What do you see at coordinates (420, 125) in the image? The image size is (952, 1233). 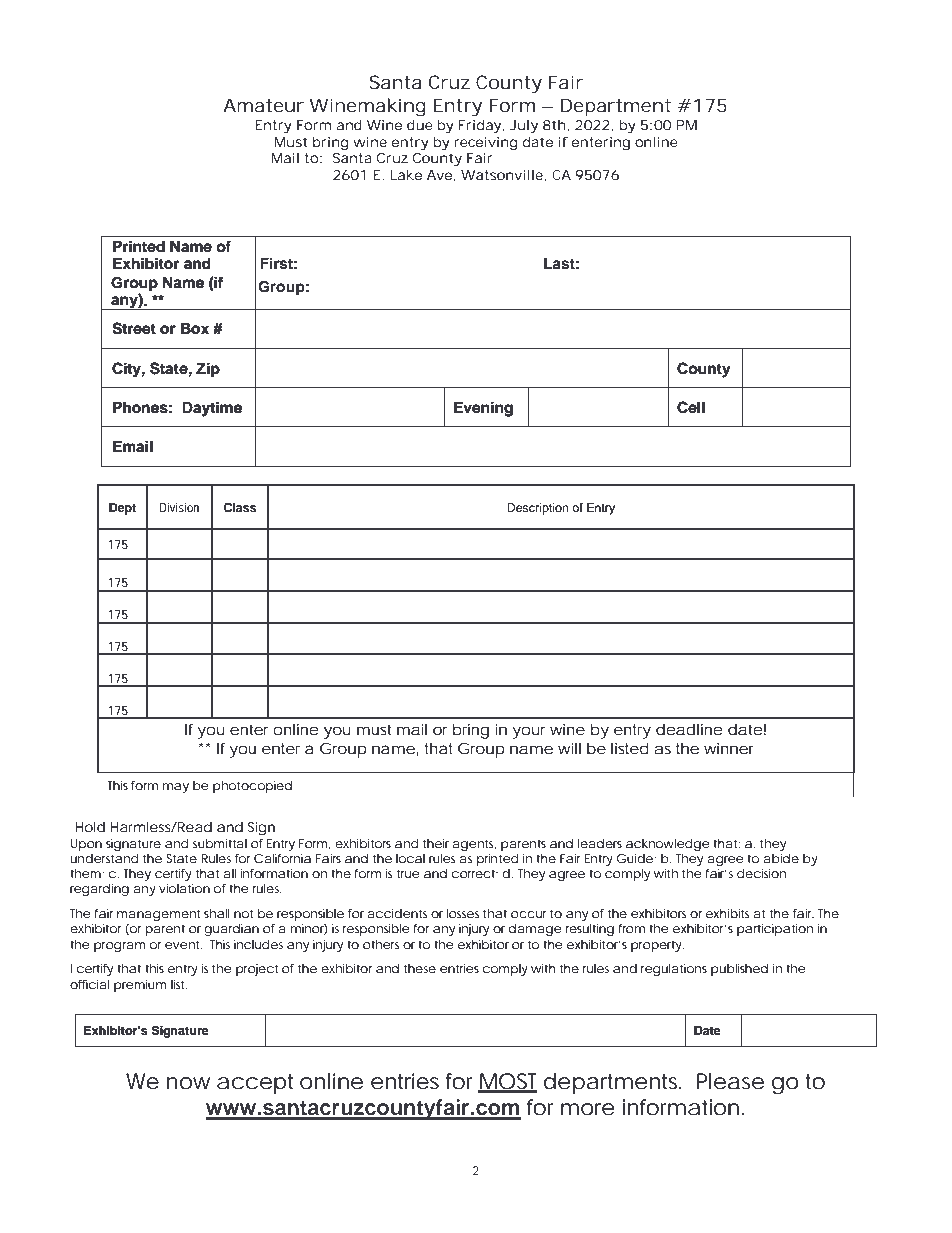 I see `due` at bounding box center [420, 125].
